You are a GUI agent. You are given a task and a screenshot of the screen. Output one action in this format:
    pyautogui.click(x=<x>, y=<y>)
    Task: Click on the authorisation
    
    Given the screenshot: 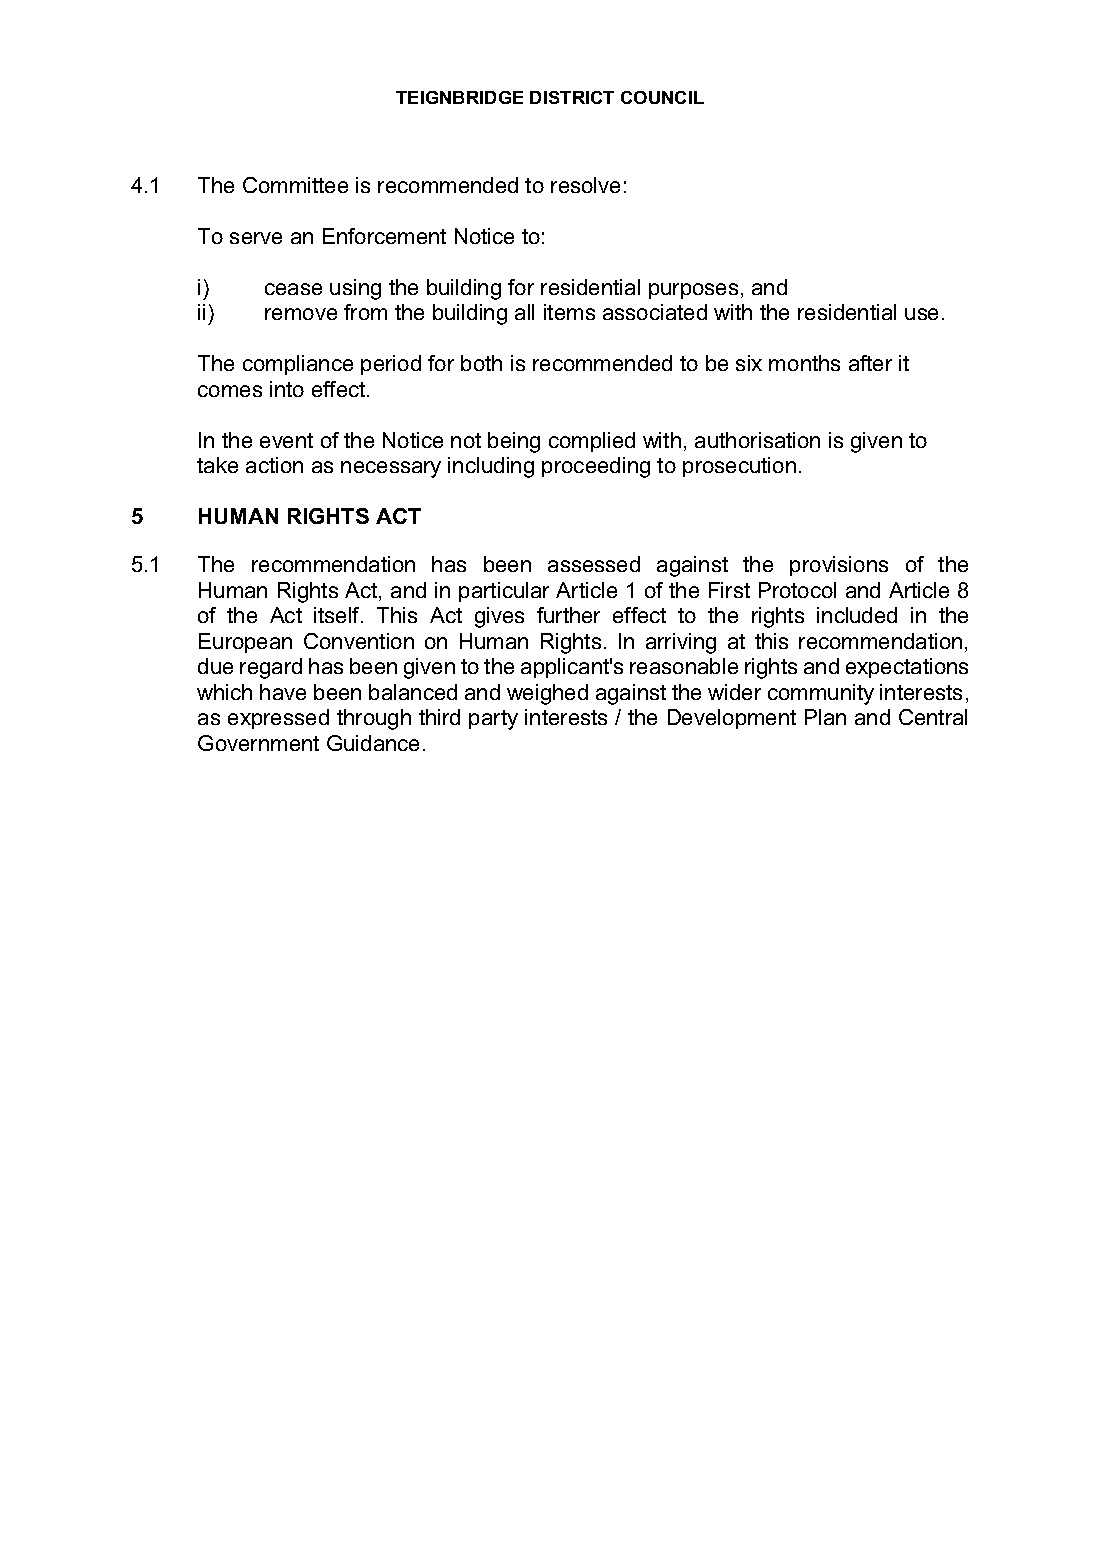 What is the action you would take?
    pyautogui.click(x=757, y=440)
